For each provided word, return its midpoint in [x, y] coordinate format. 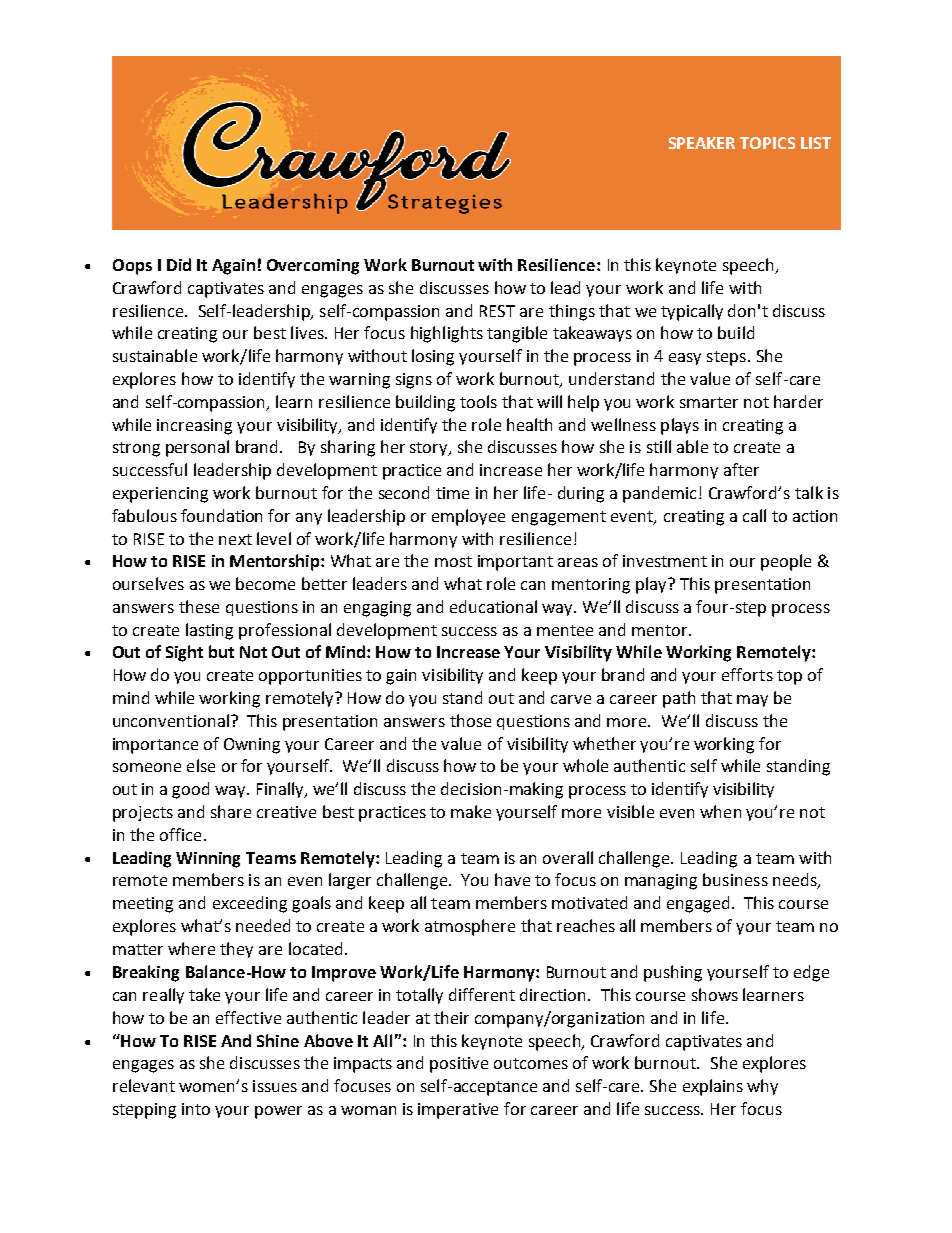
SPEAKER [702, 143]
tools [478, 401]
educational [493, 606]
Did [179, 264]
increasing [194, 427]
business [735, 879]
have [512, 879]
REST [497, 311]
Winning [208, 860]
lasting [209, 631]
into [196, 1109]
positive [459, 1065]
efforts [747, 674]
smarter [709, 402]
